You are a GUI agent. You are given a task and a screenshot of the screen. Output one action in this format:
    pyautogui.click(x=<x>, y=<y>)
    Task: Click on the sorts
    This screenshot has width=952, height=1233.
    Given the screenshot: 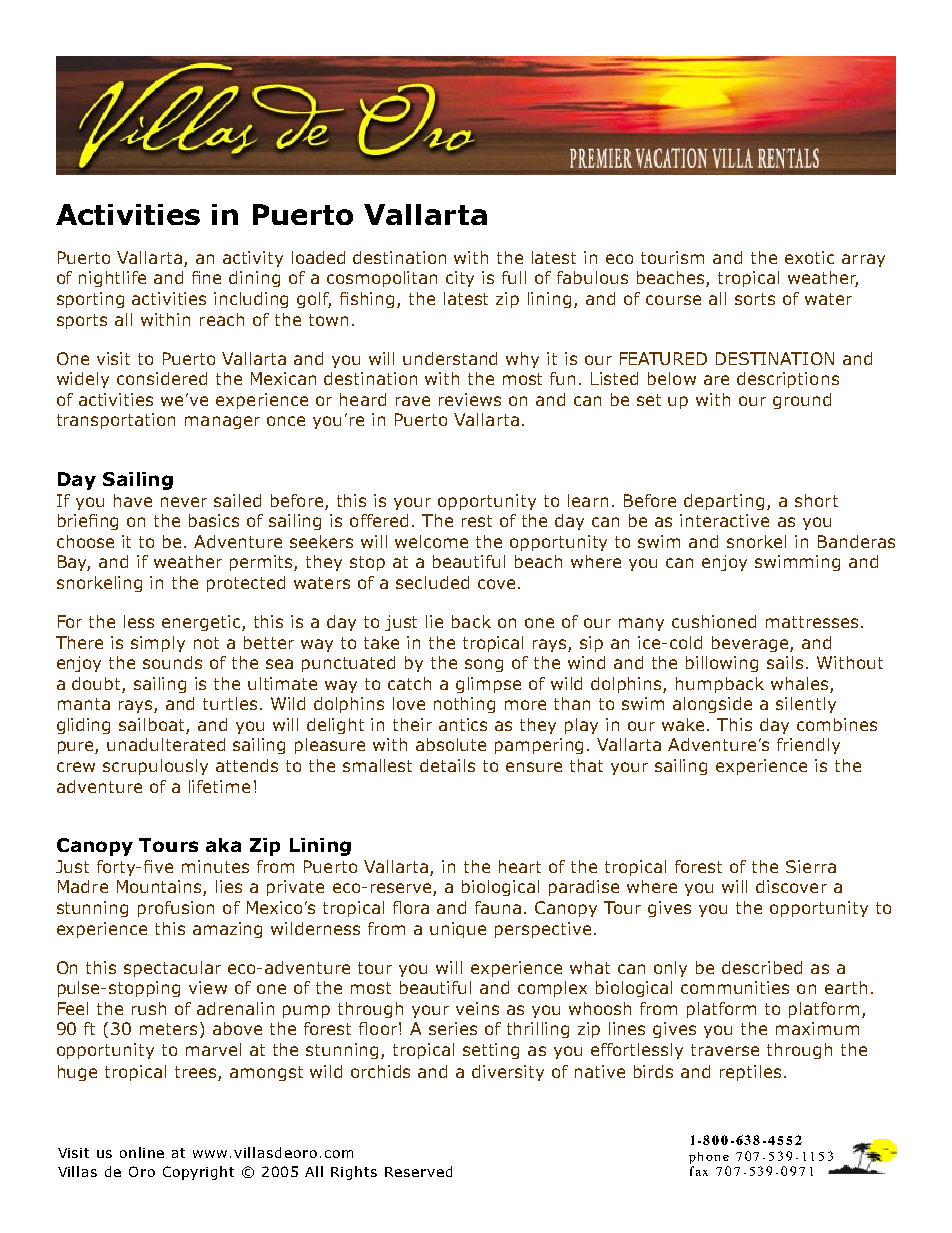 What is the action you would take?
    pyautogui.click(x=755, y=299)
